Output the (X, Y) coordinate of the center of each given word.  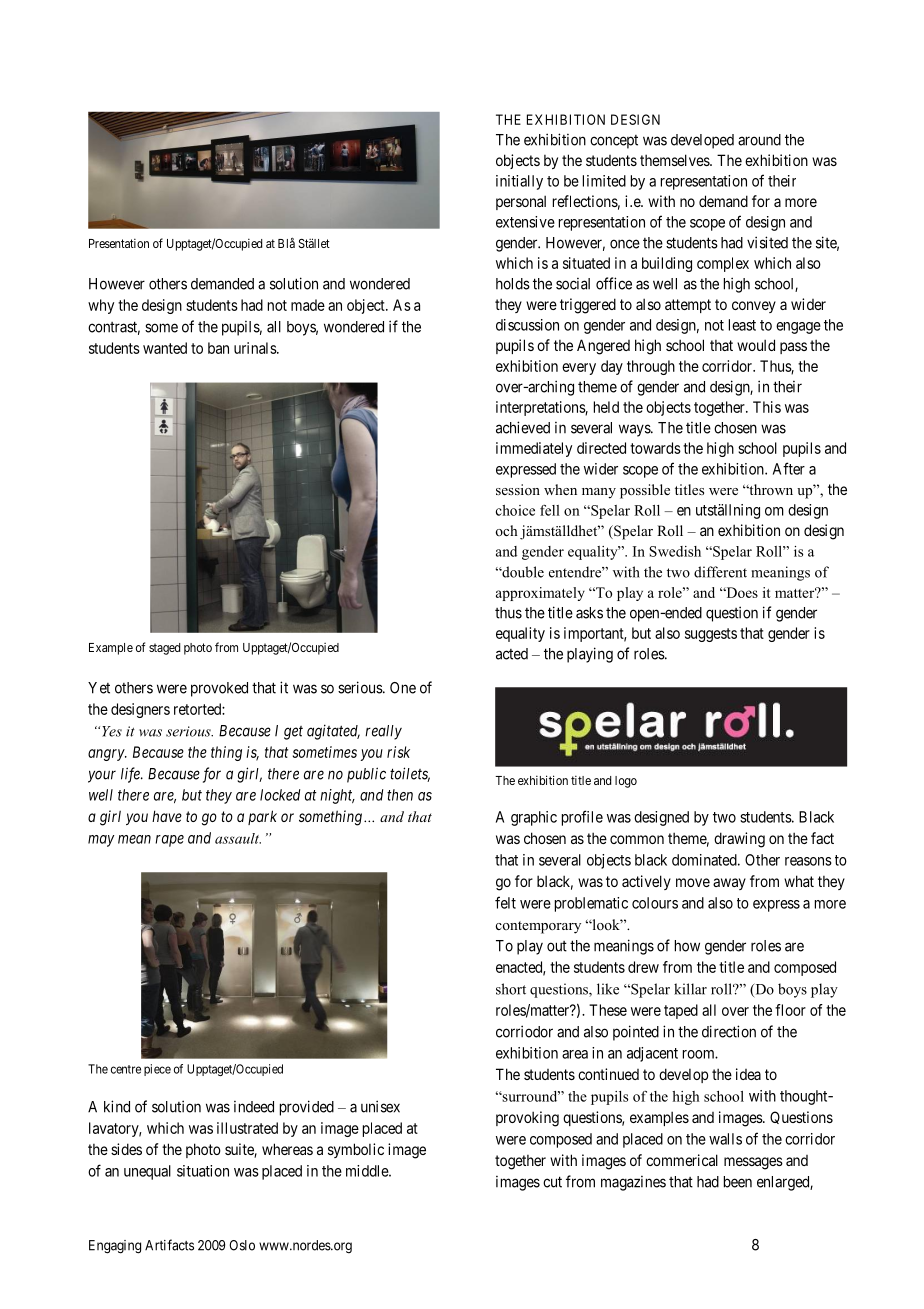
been (738, 1182)
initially (519, 182)
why (101, 306)
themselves (675, 160)
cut (552, 1182)
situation (203, 1171)
